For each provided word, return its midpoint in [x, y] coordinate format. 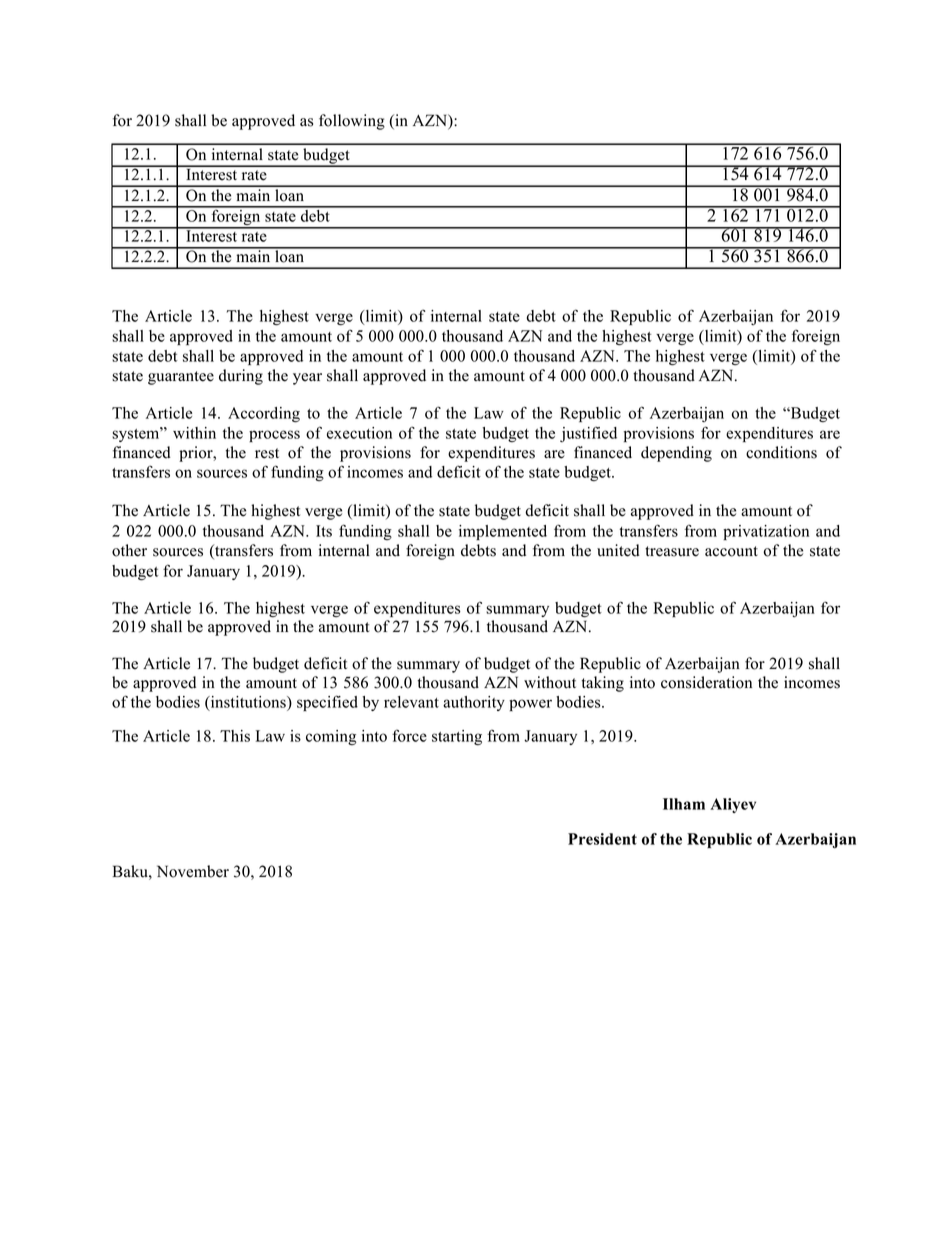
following [352, 122]
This [235, 736]
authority [474, 703]
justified [588, 434]
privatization [766, 532]
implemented [503, 532]
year [307, 379]
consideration [706, 682]
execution [359, 433]
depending [676, 454]
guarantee [181, 378]
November [193, 871]
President [602, 839]
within [194, 433]
